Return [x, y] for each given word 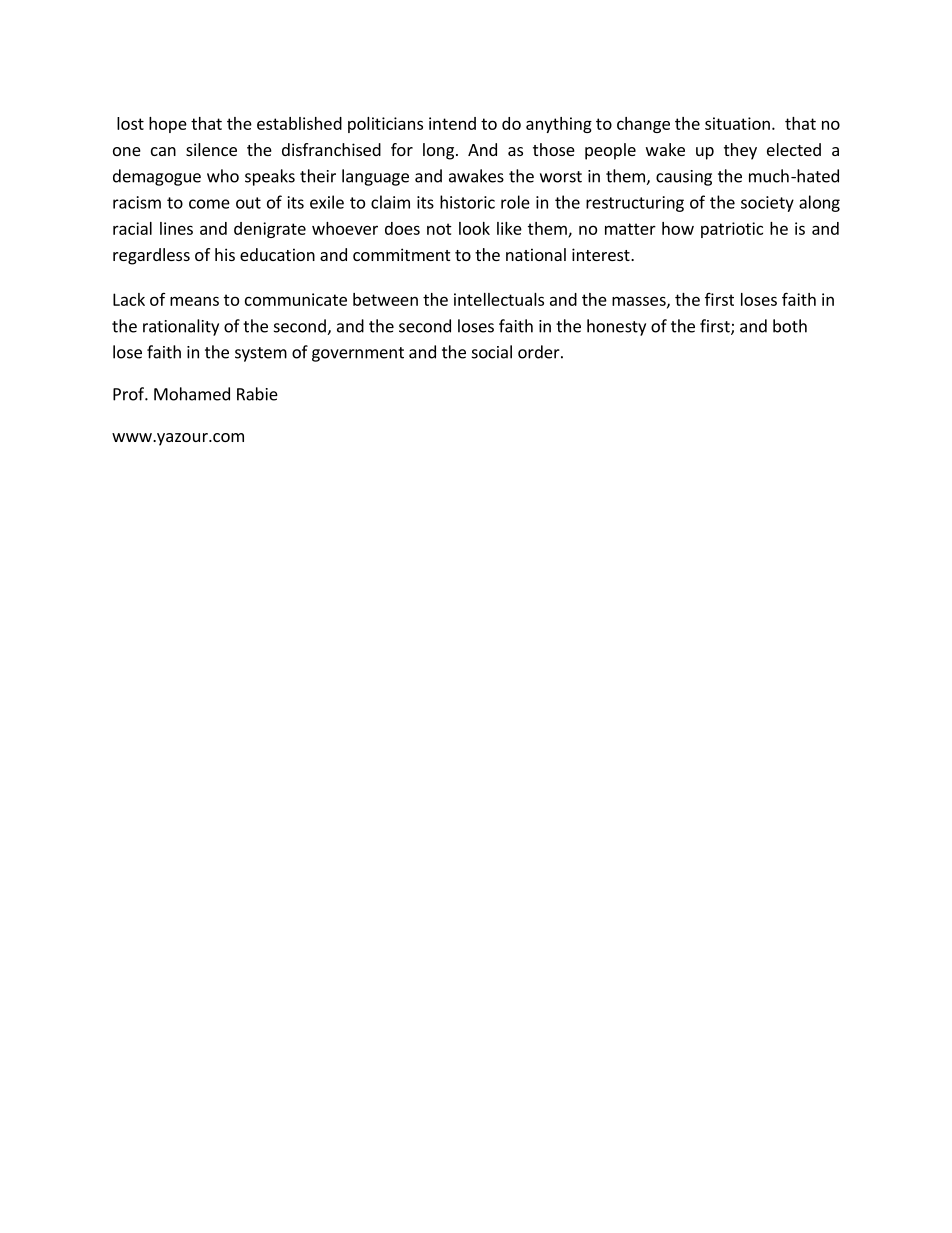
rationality [181, 327]
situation [737, 123]
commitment [401, 254]
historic [467, 202]
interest [602, 254]
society [767, 204]
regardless [151, 256]
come [209, 204]
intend [452, 123]
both [790, 326]
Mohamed [192, 394]
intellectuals [499, 299]
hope [168, 125]
